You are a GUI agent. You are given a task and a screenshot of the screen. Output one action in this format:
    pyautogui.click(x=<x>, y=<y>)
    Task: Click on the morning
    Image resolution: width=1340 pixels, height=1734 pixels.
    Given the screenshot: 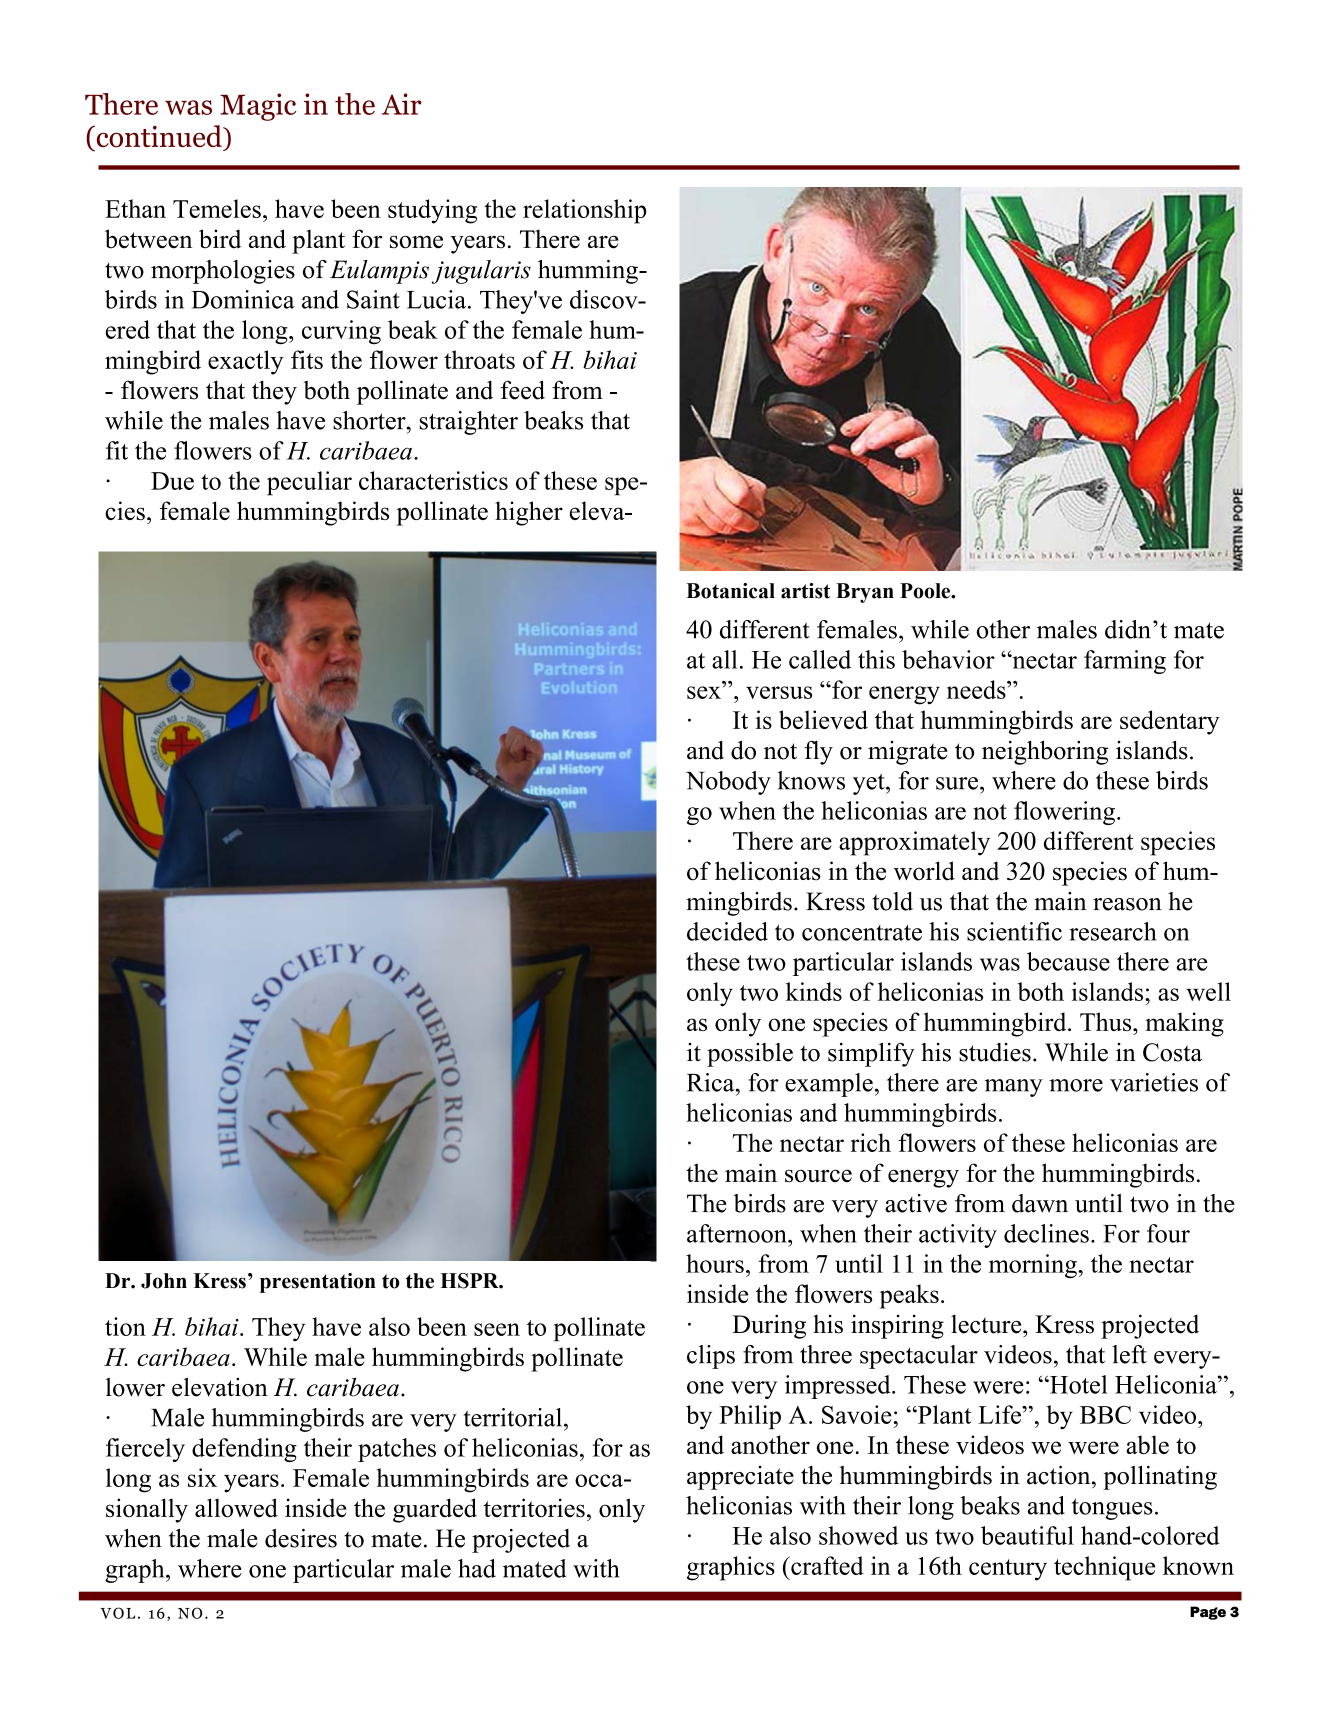 What is the action you would take?
    pyautogui.click(x=1034, y=1266)
